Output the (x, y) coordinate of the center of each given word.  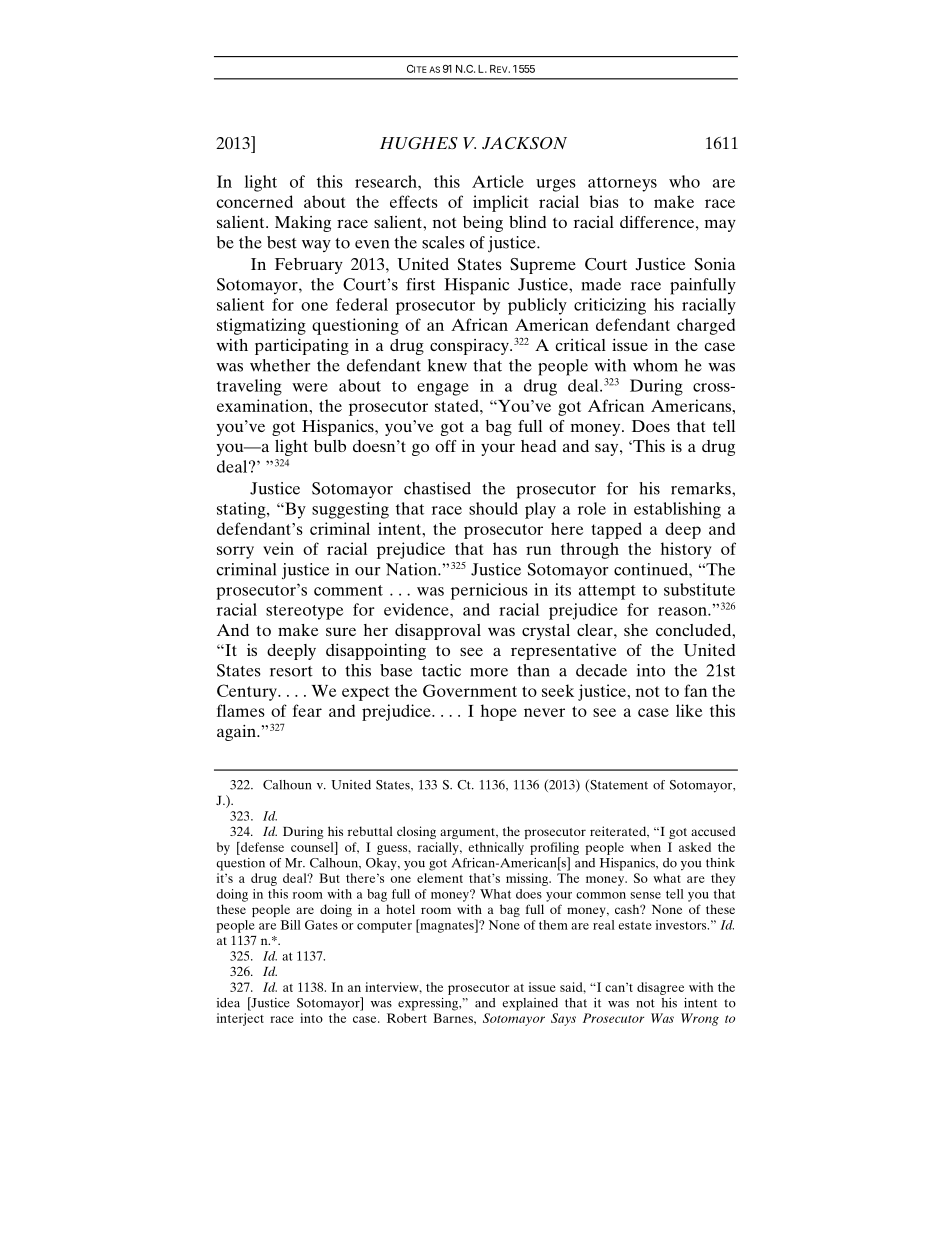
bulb (330, 446)
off (445, 446)
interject (240, 1019)
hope (499, 712)
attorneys (622, 184)
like (689, 710)
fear (307, 710)
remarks (702, 488)
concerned (255, 201)
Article (498, 181)
